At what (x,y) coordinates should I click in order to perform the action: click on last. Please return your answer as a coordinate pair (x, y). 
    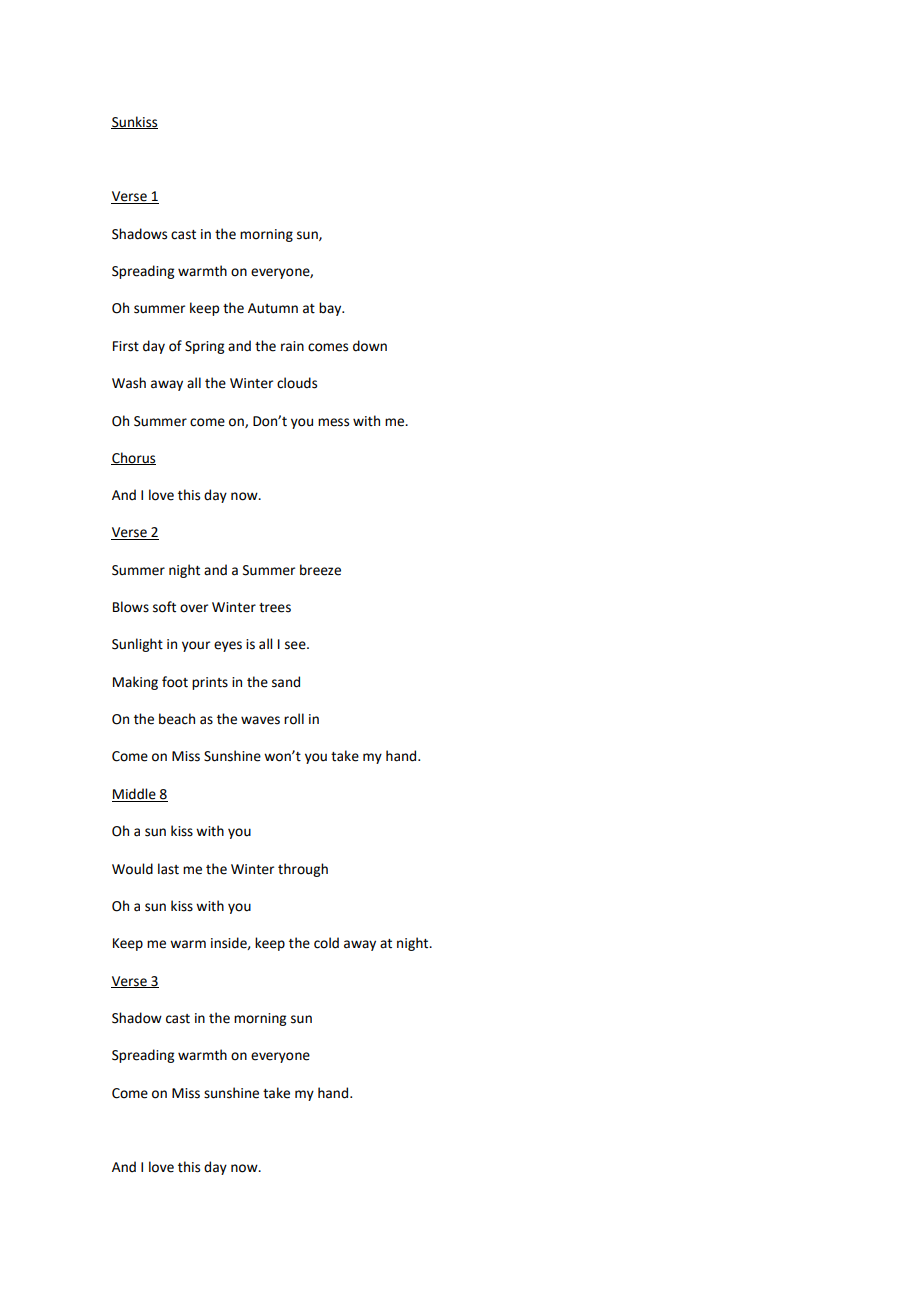
    Looking at the image, I should click on (168, 869).
